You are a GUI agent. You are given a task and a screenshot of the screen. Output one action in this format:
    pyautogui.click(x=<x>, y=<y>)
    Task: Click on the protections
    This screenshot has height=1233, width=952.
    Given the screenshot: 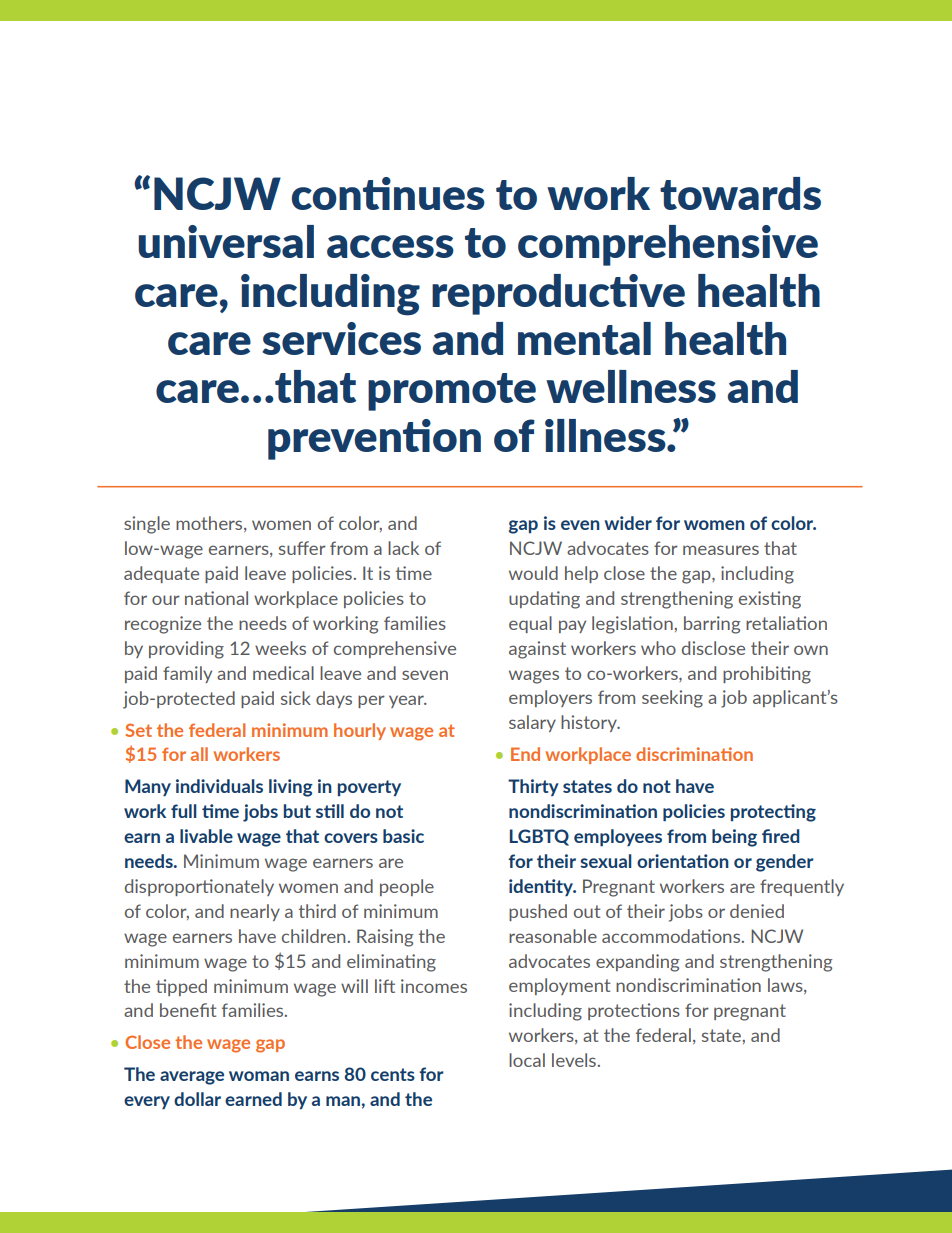 What is the action you would take?
    pyautogui.click(x=634, y=1011)
